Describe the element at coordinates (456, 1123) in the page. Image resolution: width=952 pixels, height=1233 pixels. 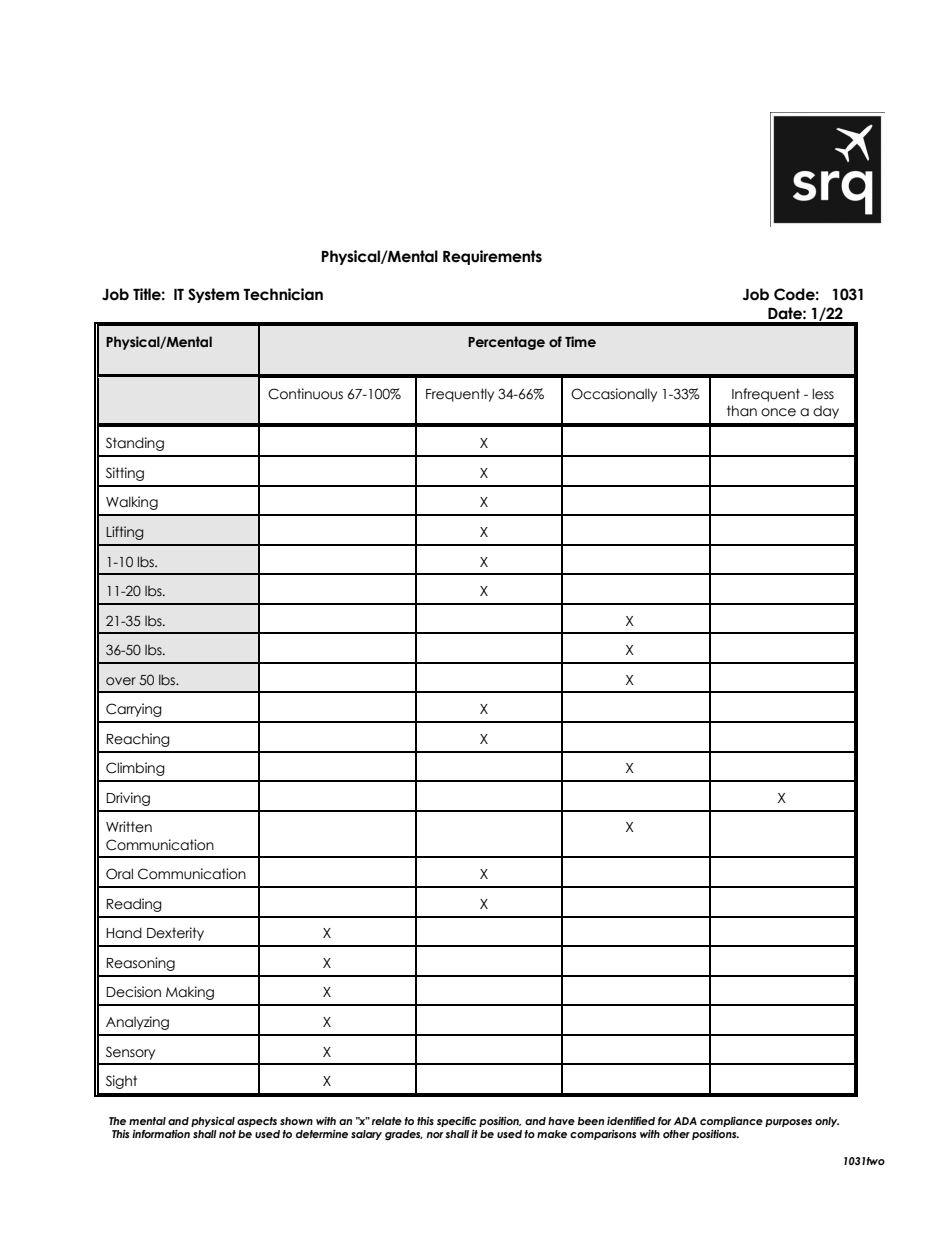
I see `specific` at that location.
